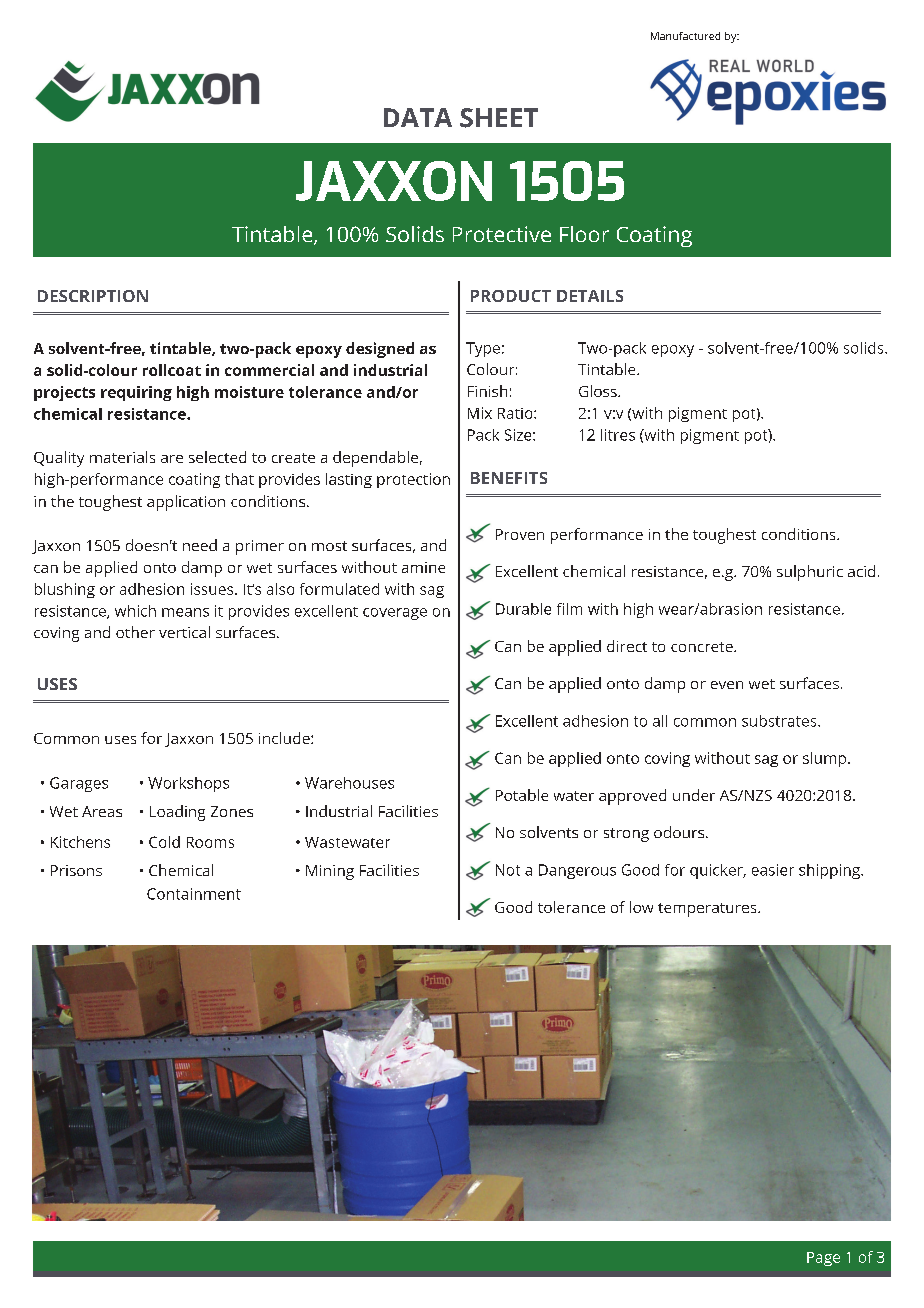 Image resolution: width=924 pixels, height=1308 pixels. What do you see at coordinates (511, 296) in the screenshot?
I see `PRODUCT` at bounding box center [511, 296].
